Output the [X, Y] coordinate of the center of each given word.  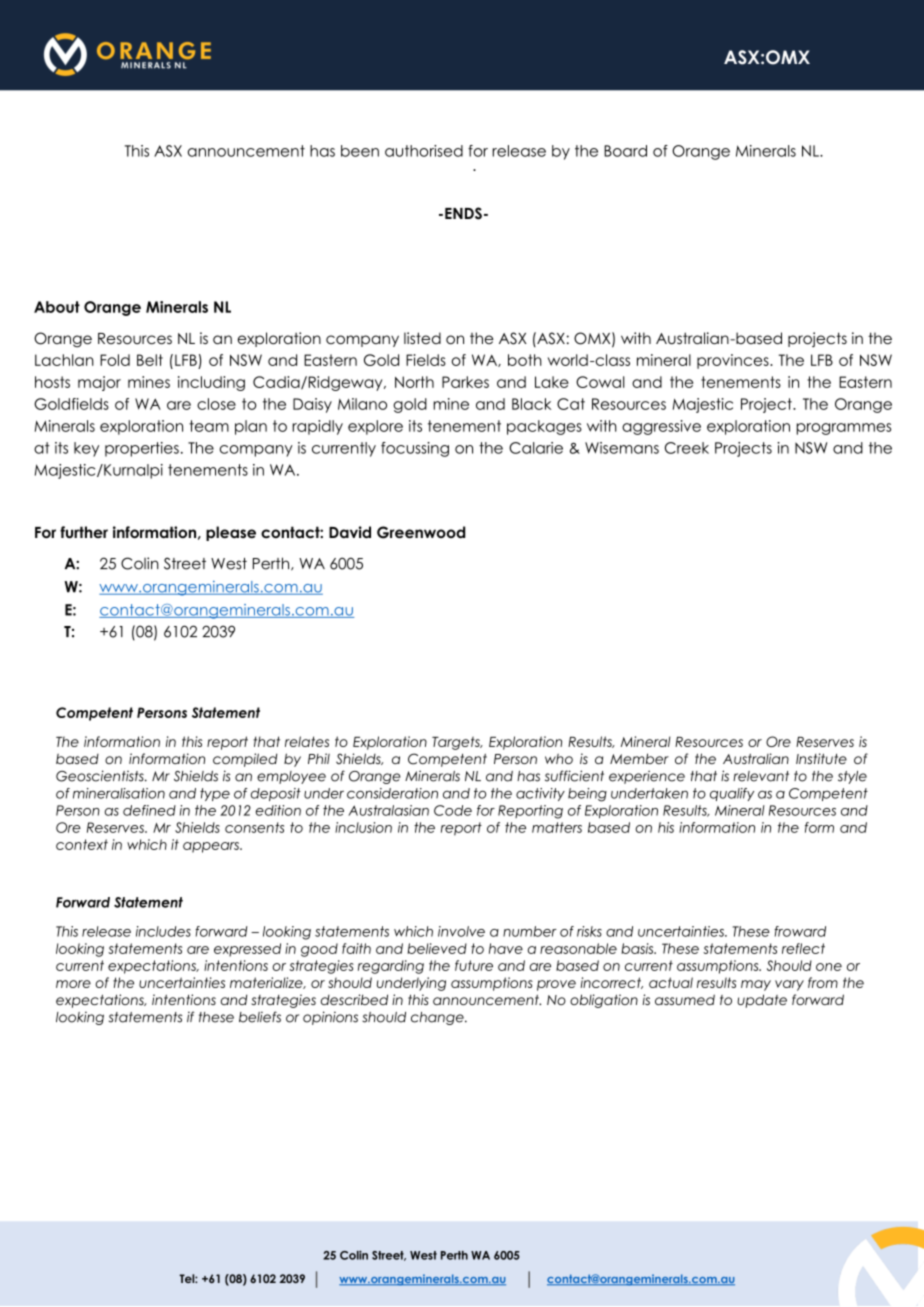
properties [142, 449]
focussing [415, 449]
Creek [687, 448]
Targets [457, 743]
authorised [424, 151]
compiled [245, 760]
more [73, 984]
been [360, 151]
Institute [821, 758]
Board [625, 151]
